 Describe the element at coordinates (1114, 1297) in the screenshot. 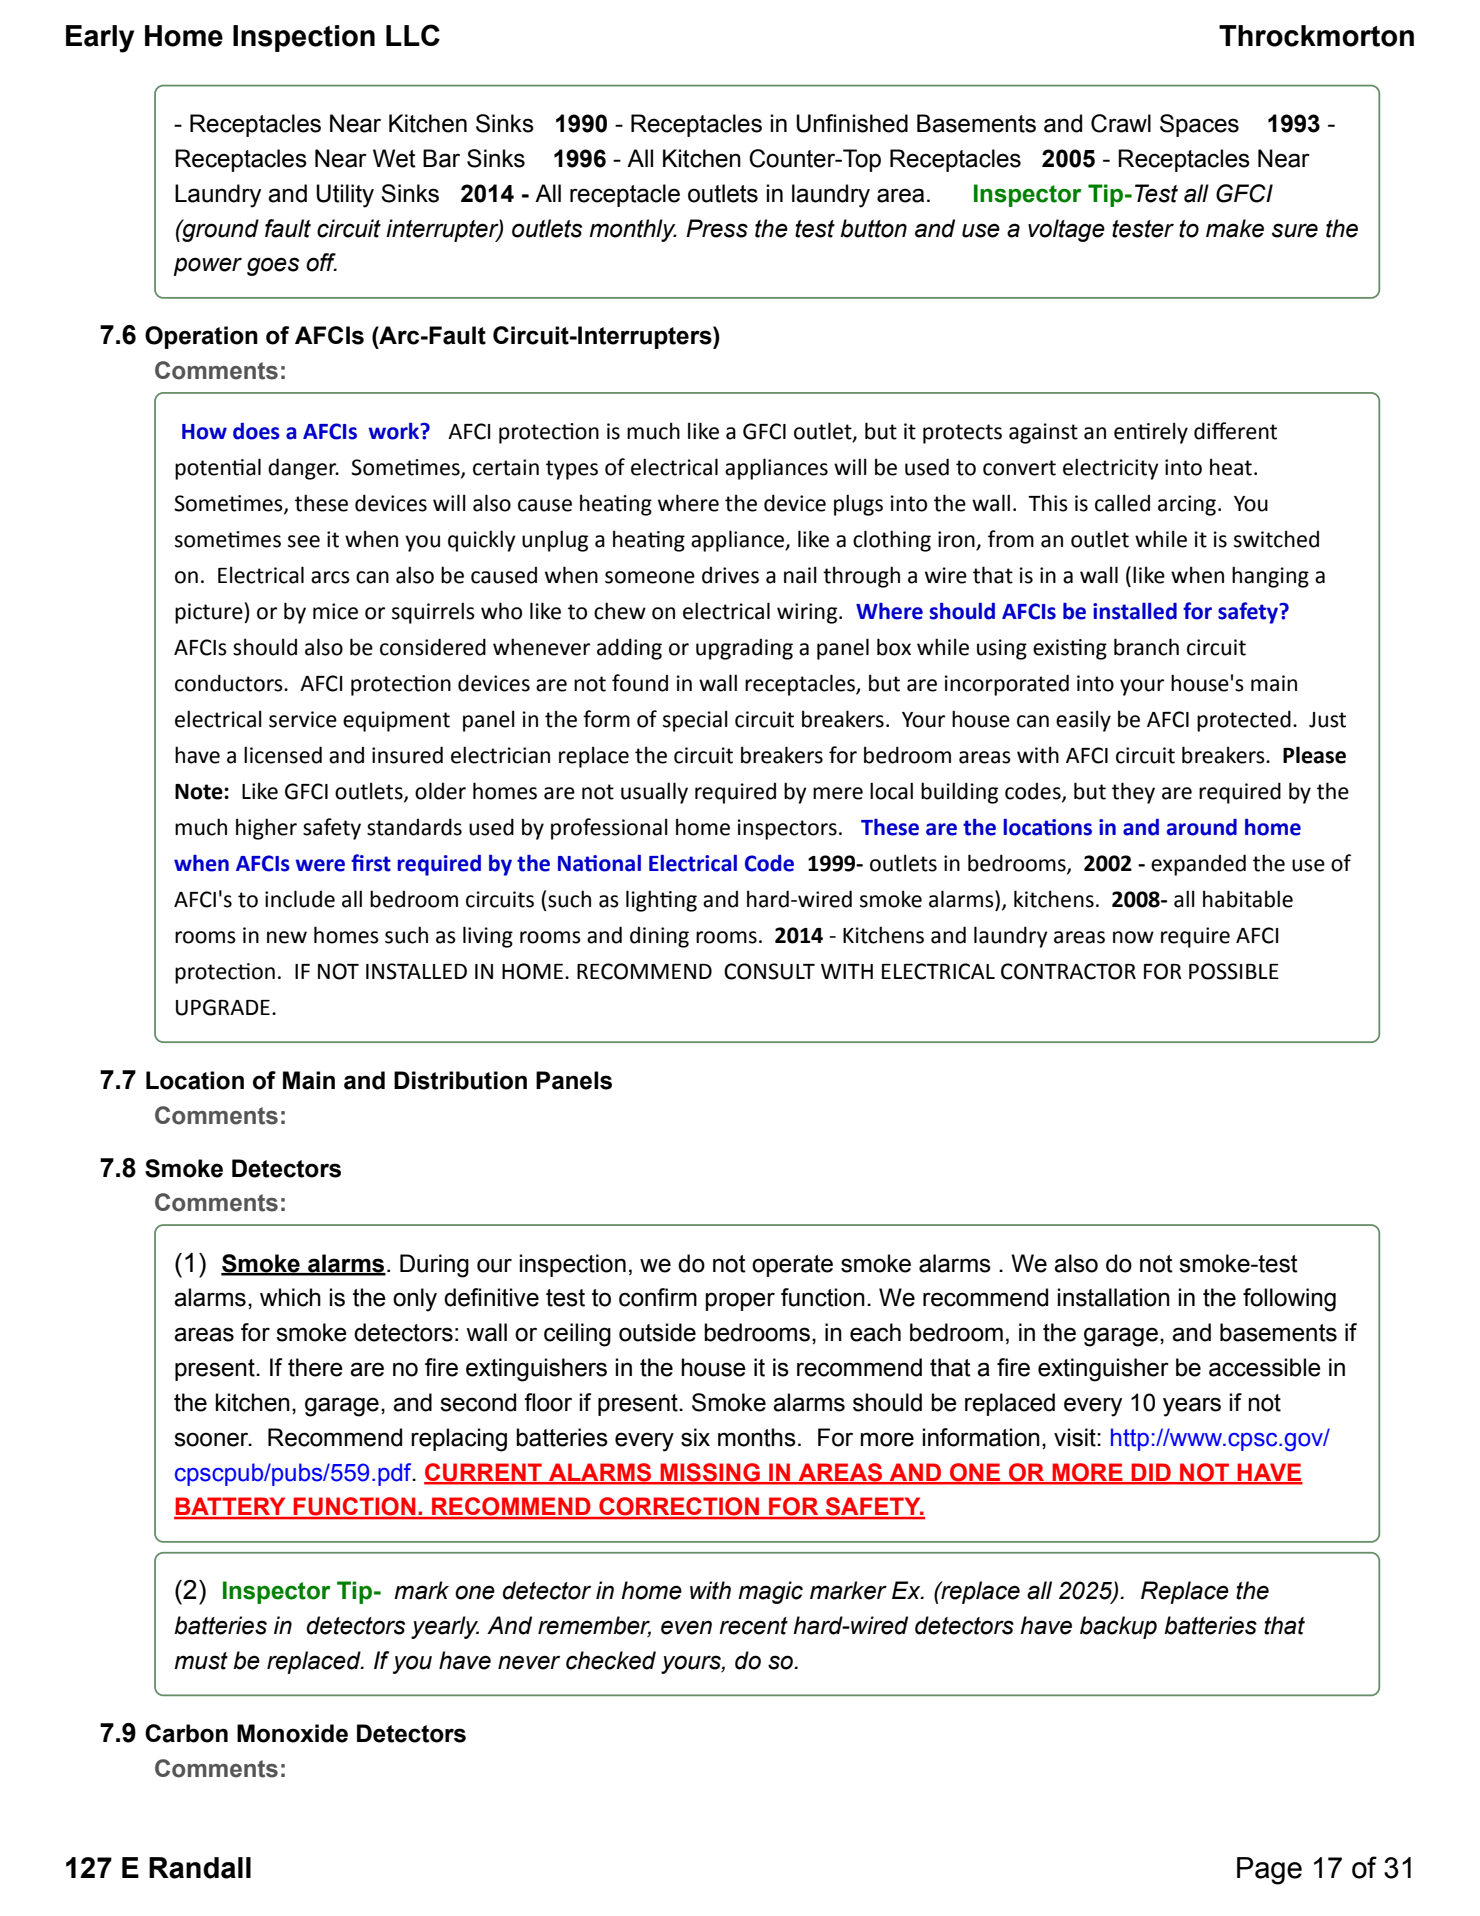

I see `installation` at that location.
